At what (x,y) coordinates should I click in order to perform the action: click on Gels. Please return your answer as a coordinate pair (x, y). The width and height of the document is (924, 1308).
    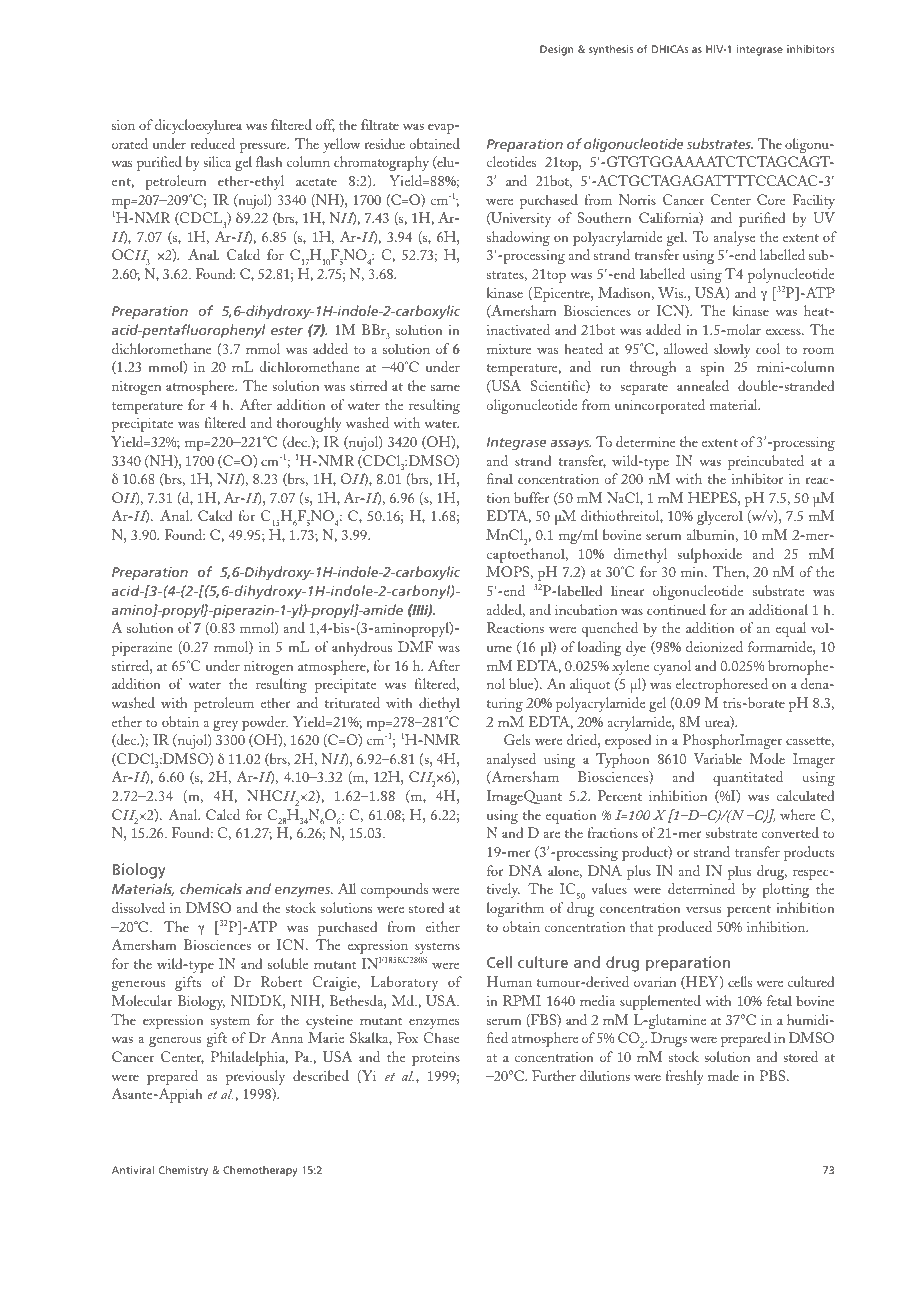
    Looking at the image, I should click on (517, 739).
